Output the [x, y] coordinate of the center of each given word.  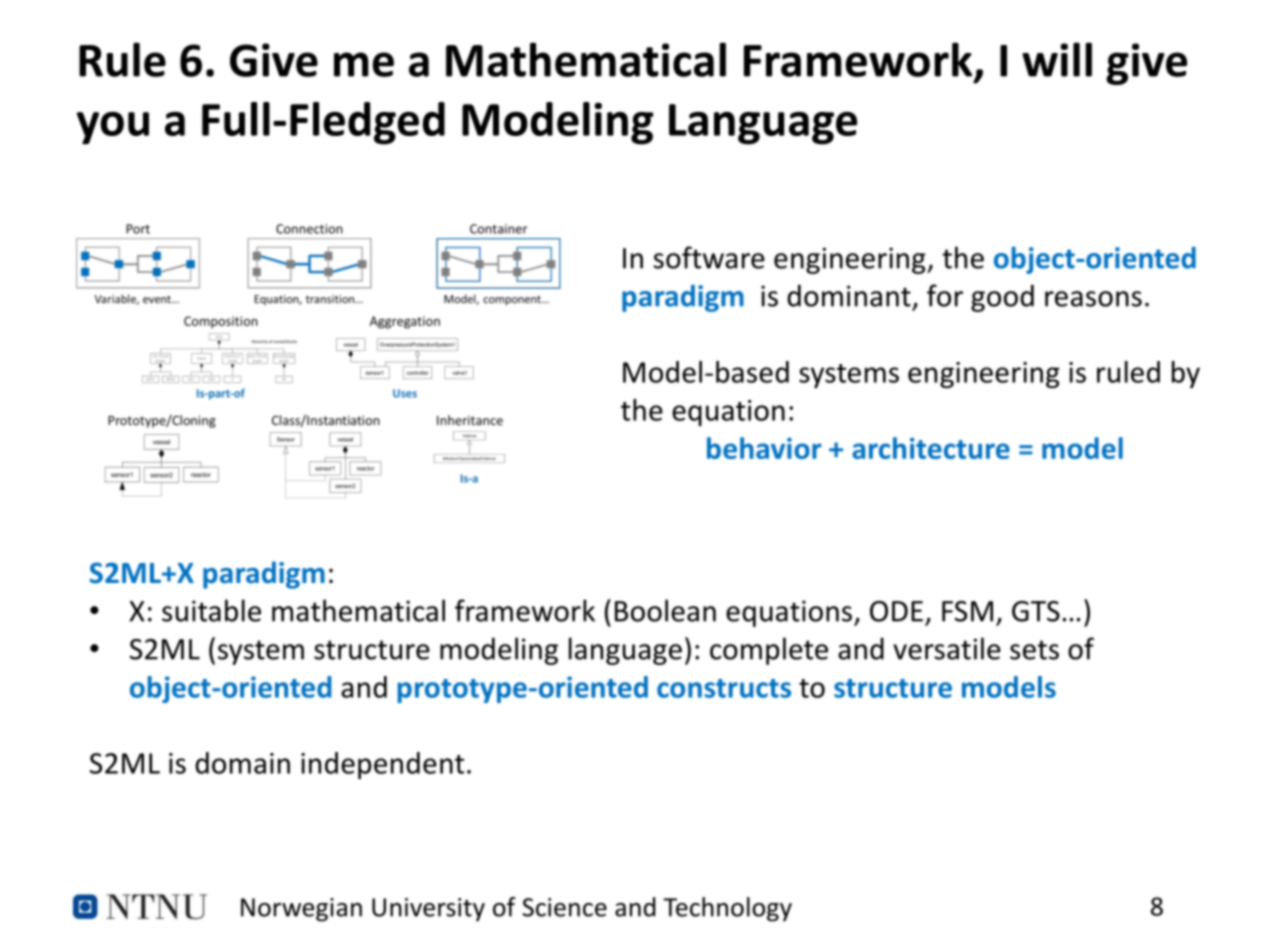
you [113, 128]
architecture [931, 448]
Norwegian [301, 910]
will [1057, 59]
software [709, 257]
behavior [764, 448]
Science [564, 907]
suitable [211, 610]
